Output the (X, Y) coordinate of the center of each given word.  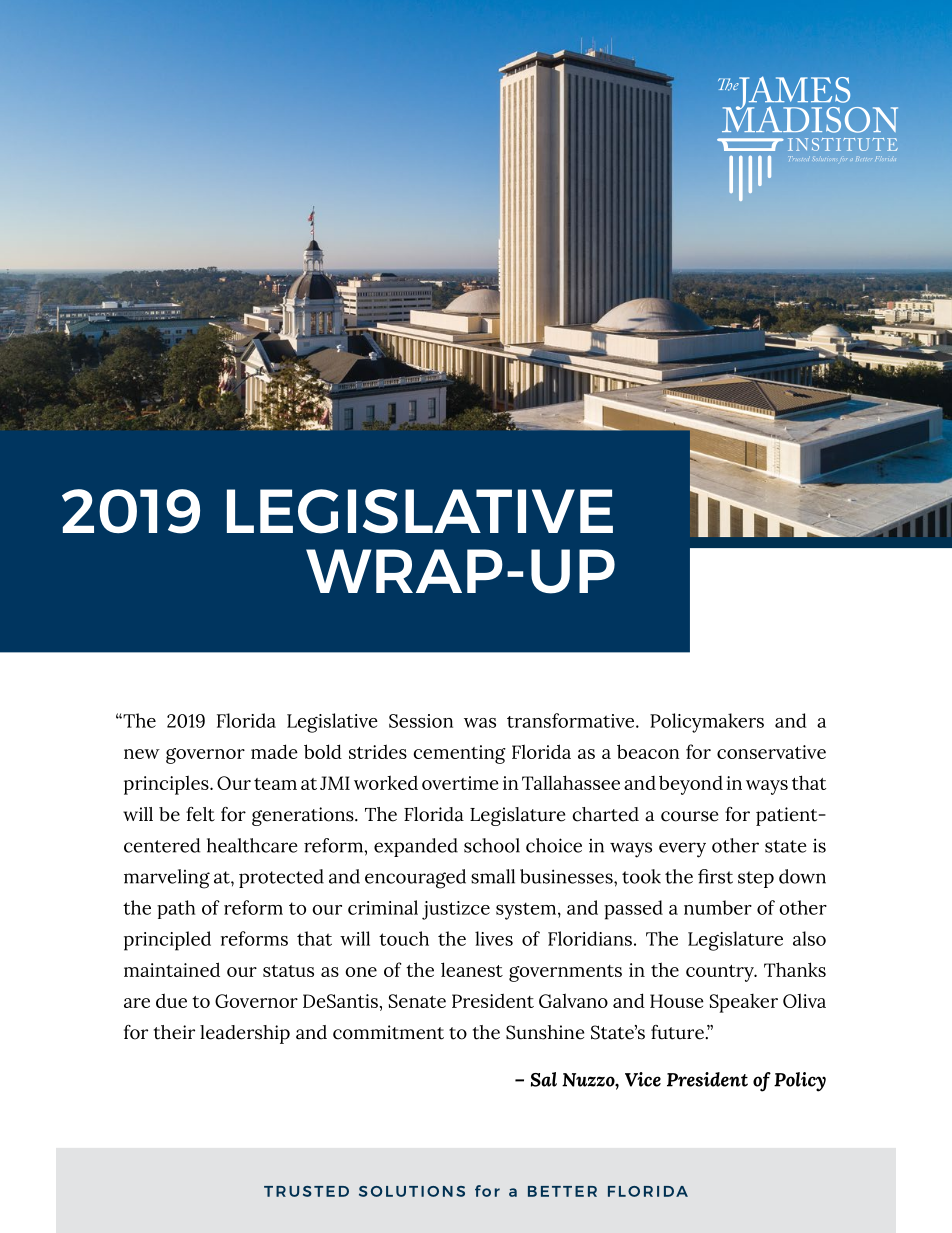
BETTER (562, 1191)
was (480, 723)
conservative (771, 752)
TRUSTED (306, 1191)
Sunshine (545, 1032)
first (715, 876)
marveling (167, 879)
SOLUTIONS (412, 1191)
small (493, 876)
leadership (245, 1034)
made (274, 751)
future (678, 1032)
